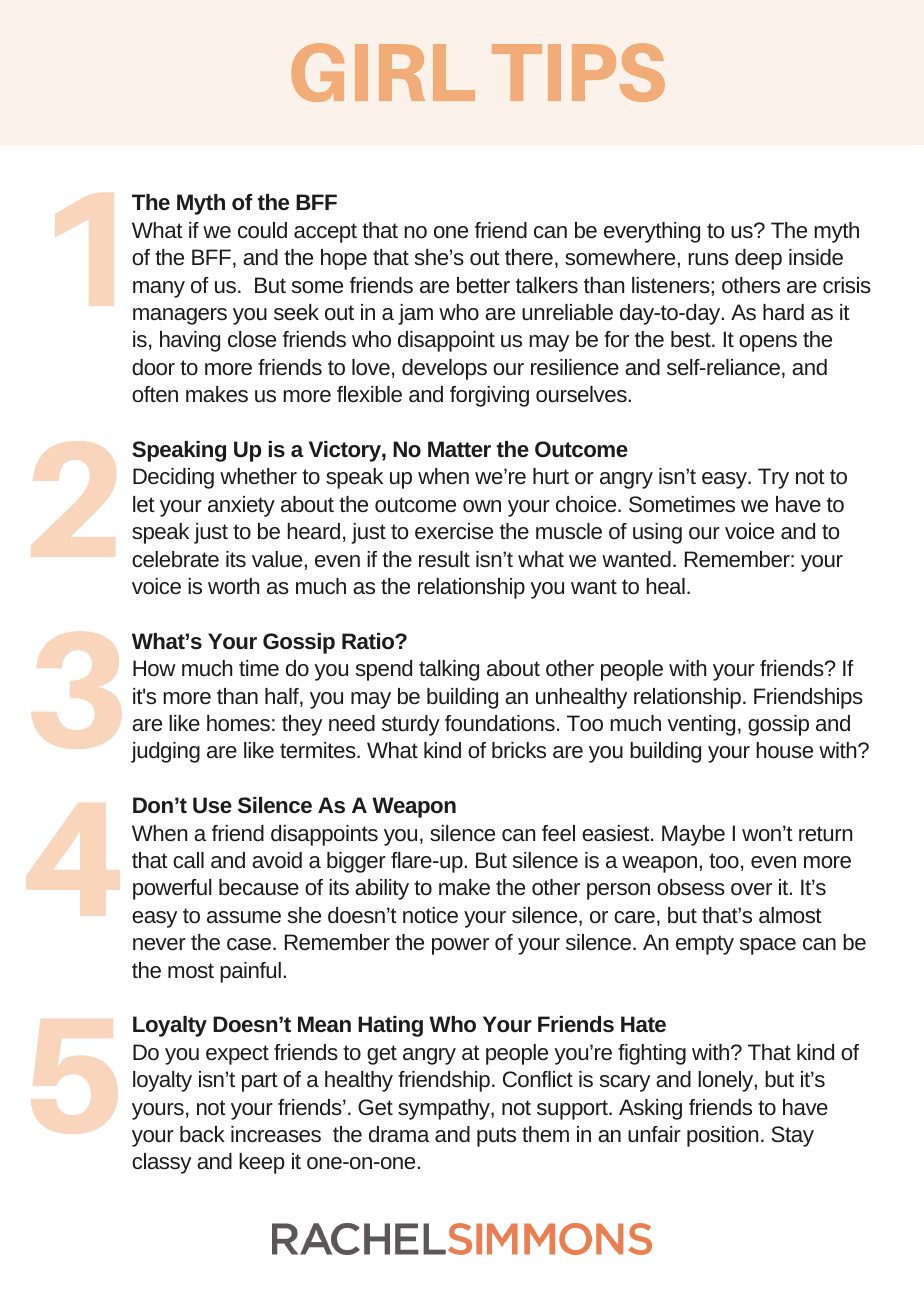 This page has width=924, height=1308. Describe the element at coordinates (496, 1137) in the page. I see `puts` at that location.
